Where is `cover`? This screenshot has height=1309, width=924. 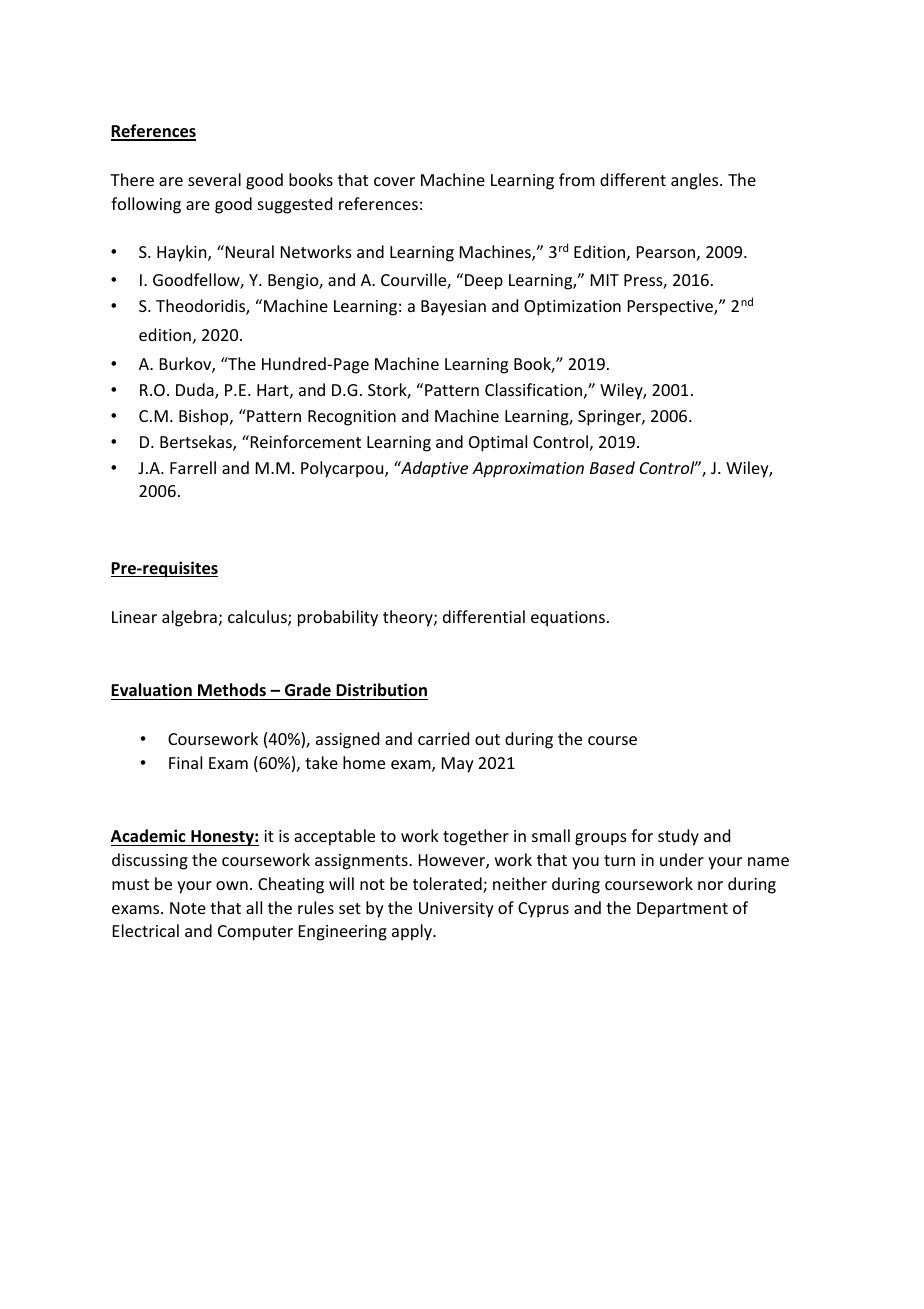
cover is located at coordinates (394, 181).
